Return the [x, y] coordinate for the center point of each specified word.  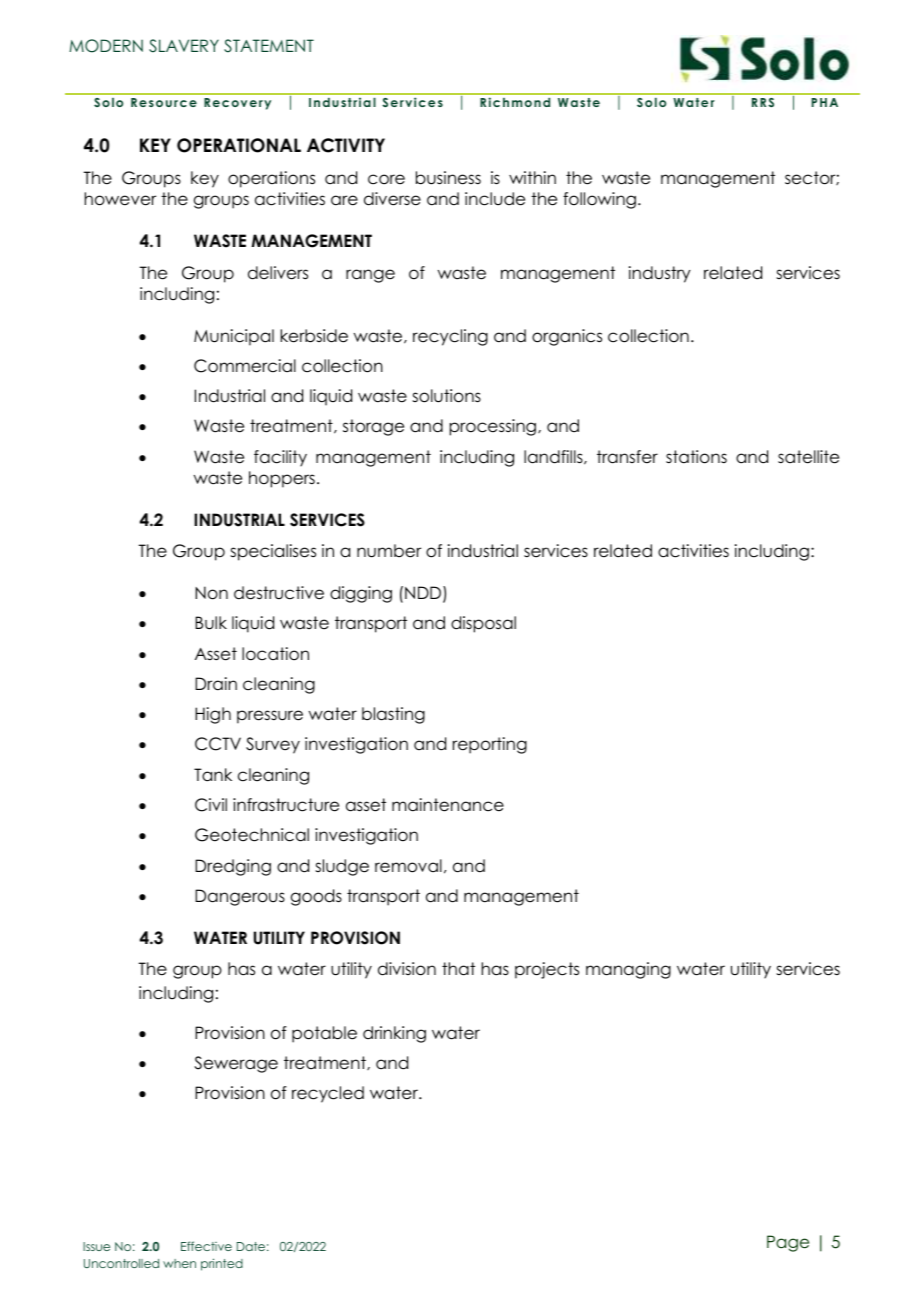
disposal [483, 624]
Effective [206, 1246]
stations [696, 457]
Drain [216, 684]
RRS [763, 102]
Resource [164, 102]
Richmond [515, 102]
